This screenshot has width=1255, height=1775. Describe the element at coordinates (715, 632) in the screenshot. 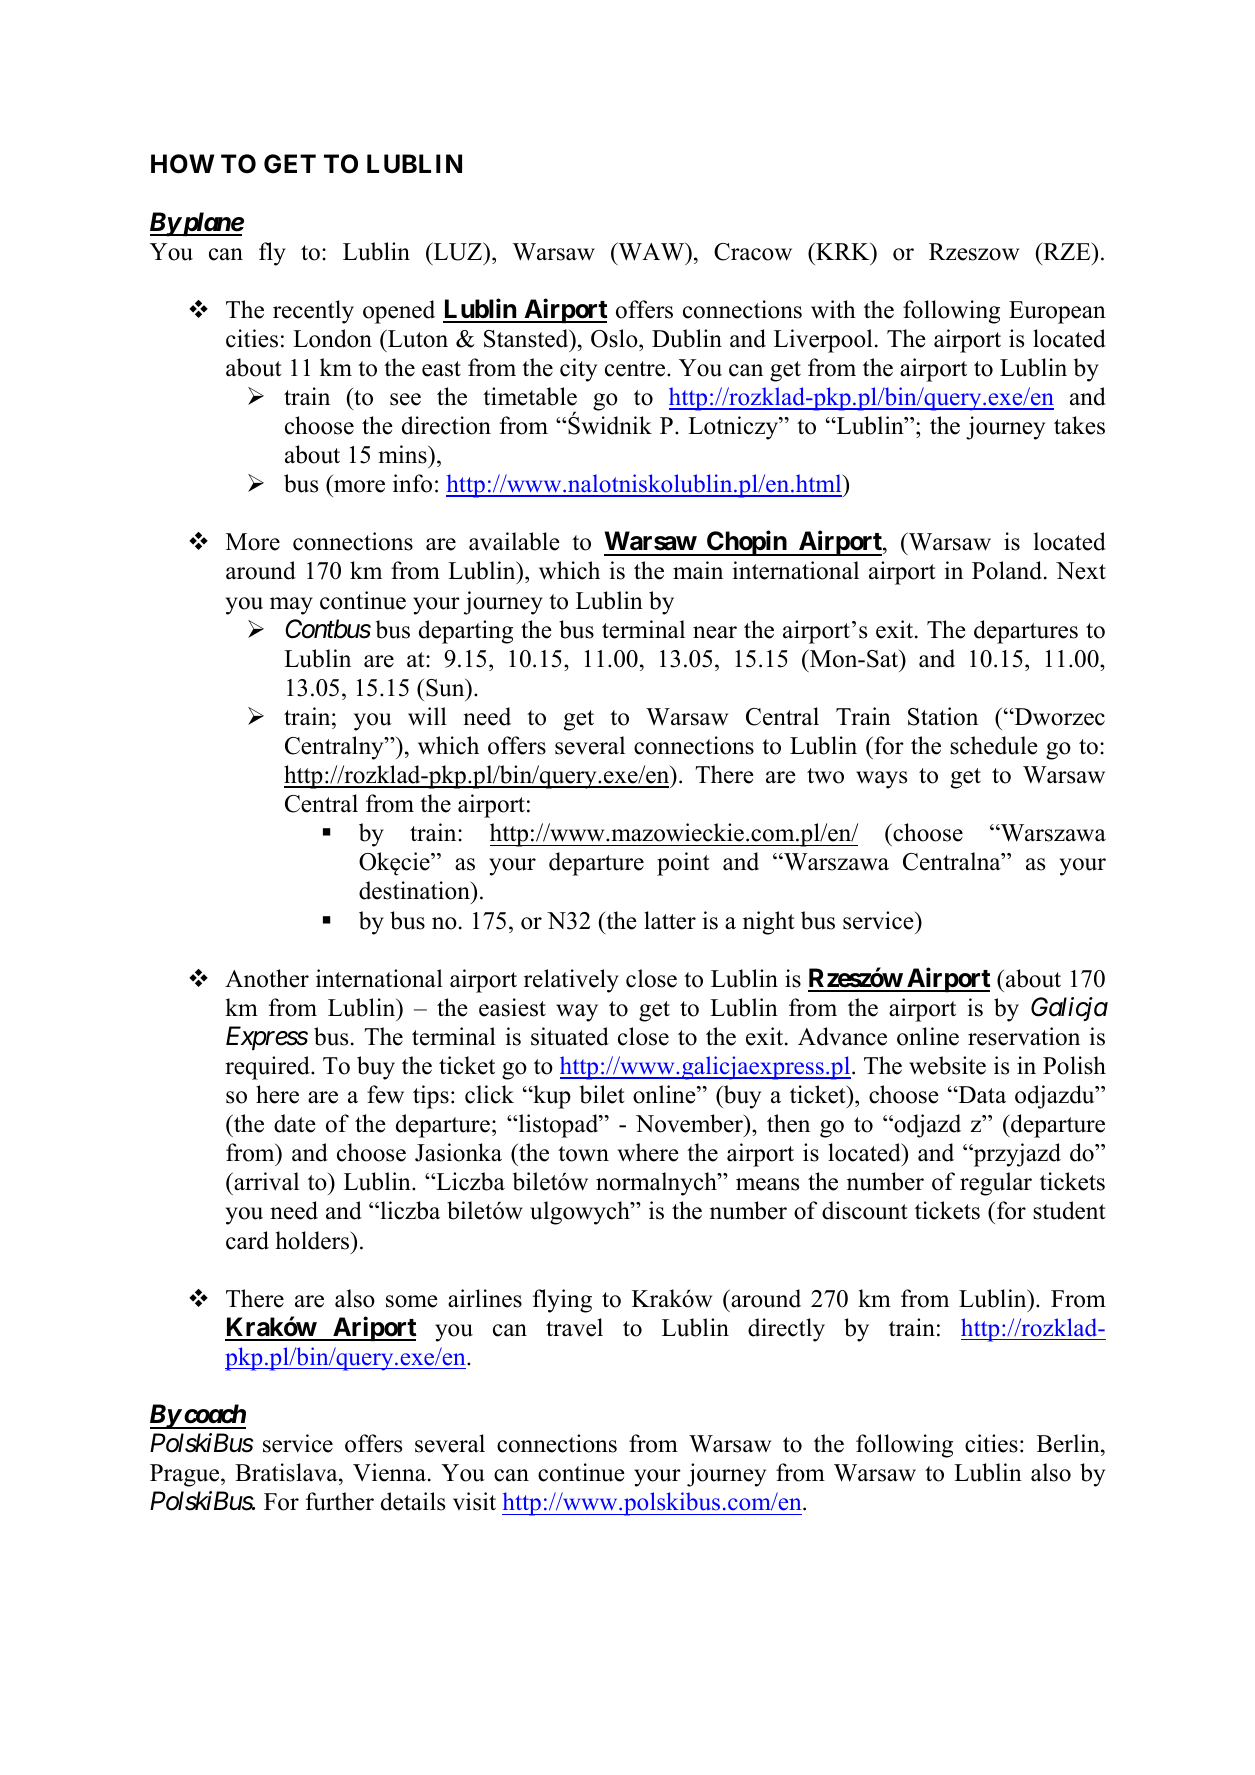

I see `near` at that location.
